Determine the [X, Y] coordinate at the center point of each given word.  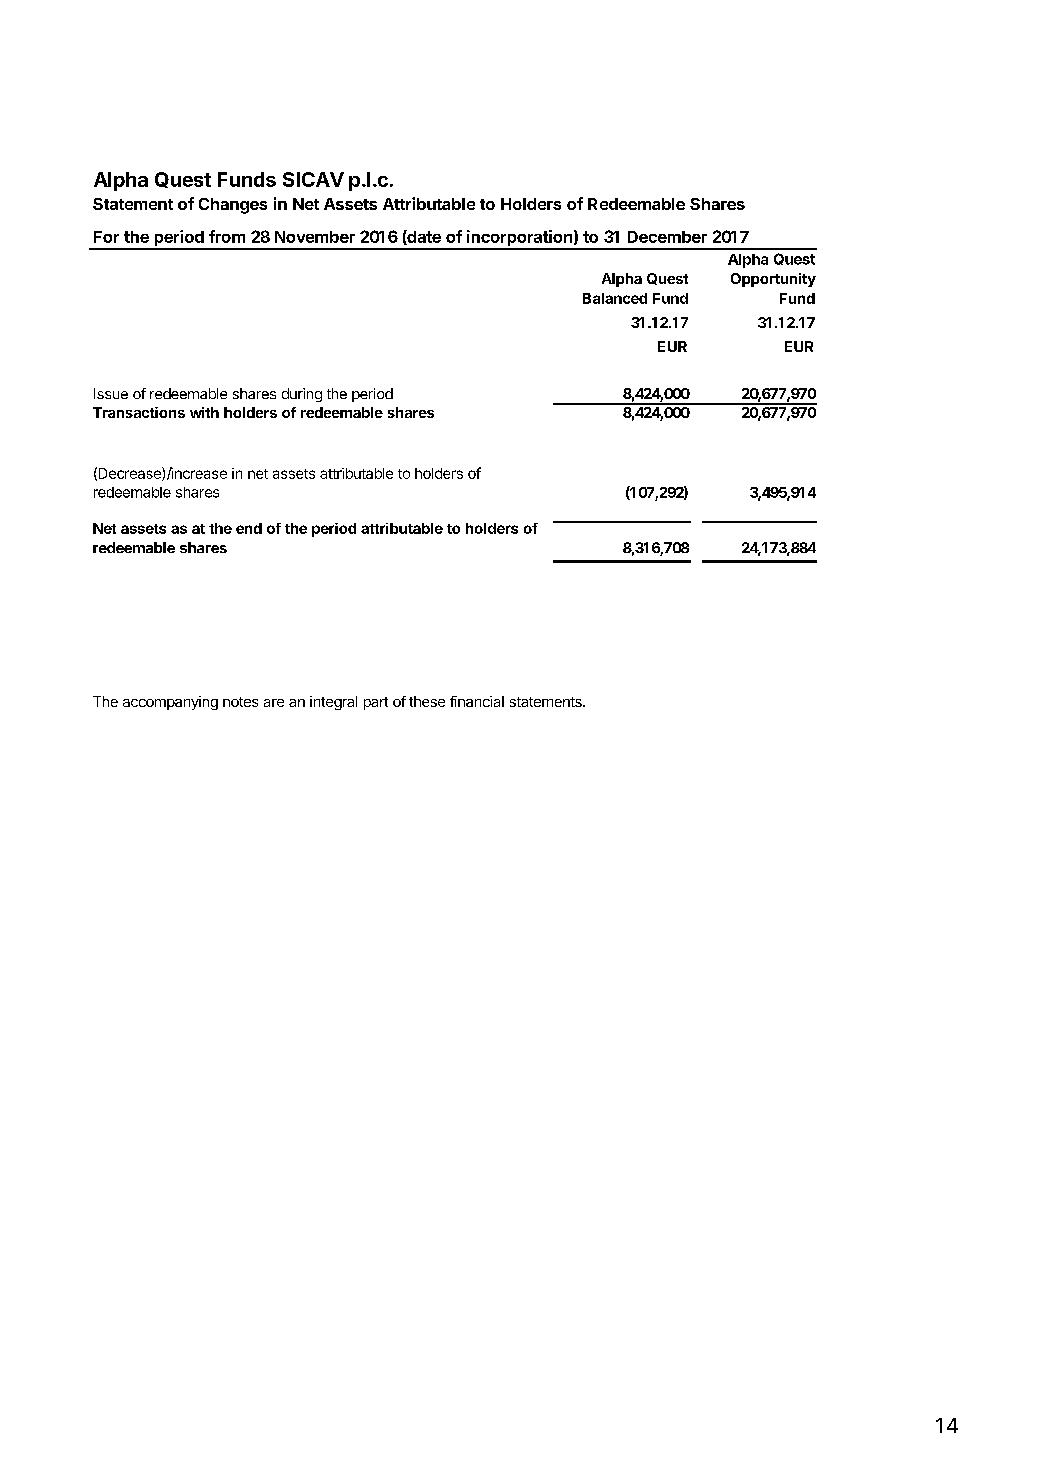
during [302, 395]
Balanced [615, 298]
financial [477, 701]
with [204, 412]
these [427, 701]
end [249, 528]
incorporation [519, 239]
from [227, 236]
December [667, 237]
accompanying [170, 703]
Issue [111, 393]
